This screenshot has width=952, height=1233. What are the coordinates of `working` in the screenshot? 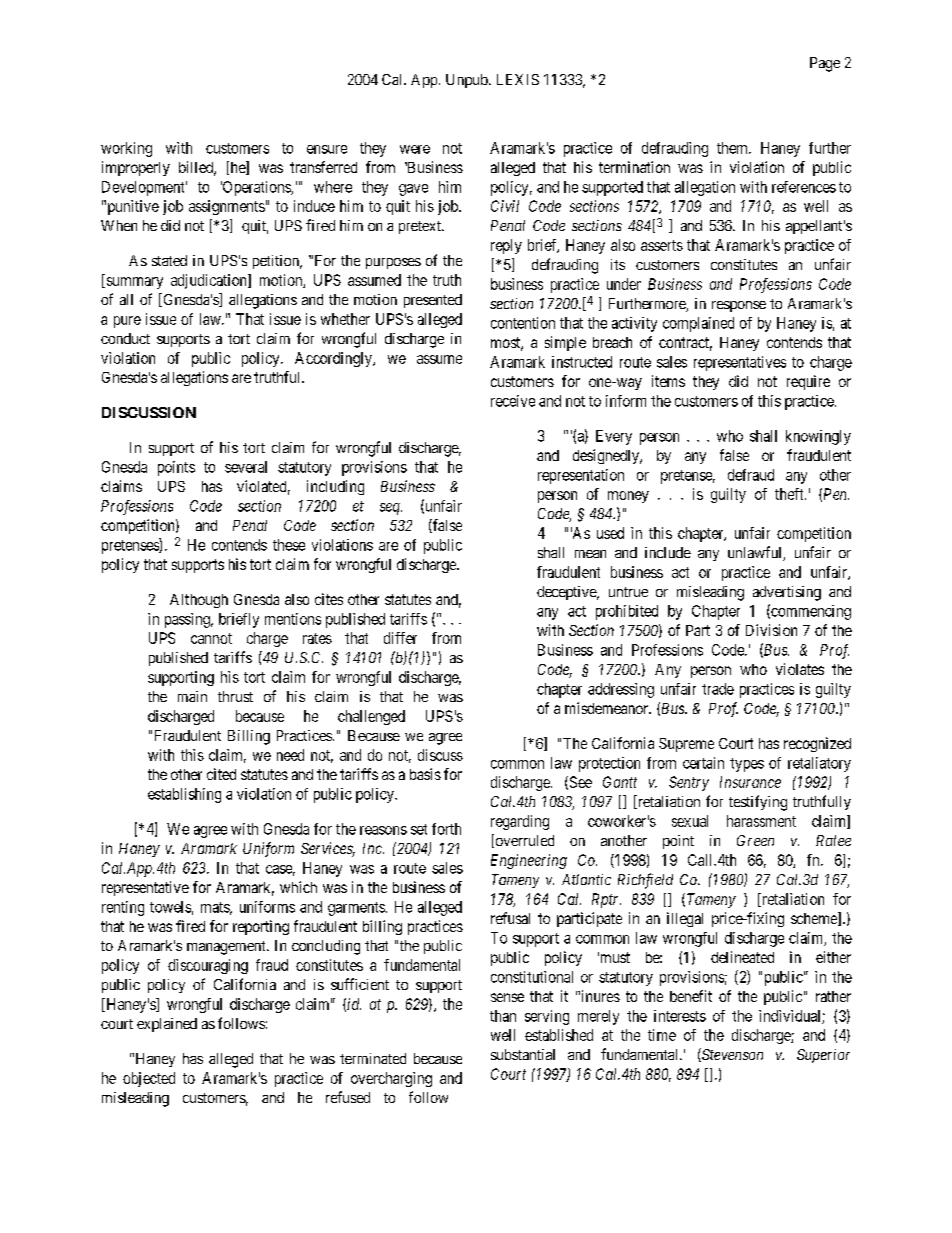 It's located at (126, 149).
